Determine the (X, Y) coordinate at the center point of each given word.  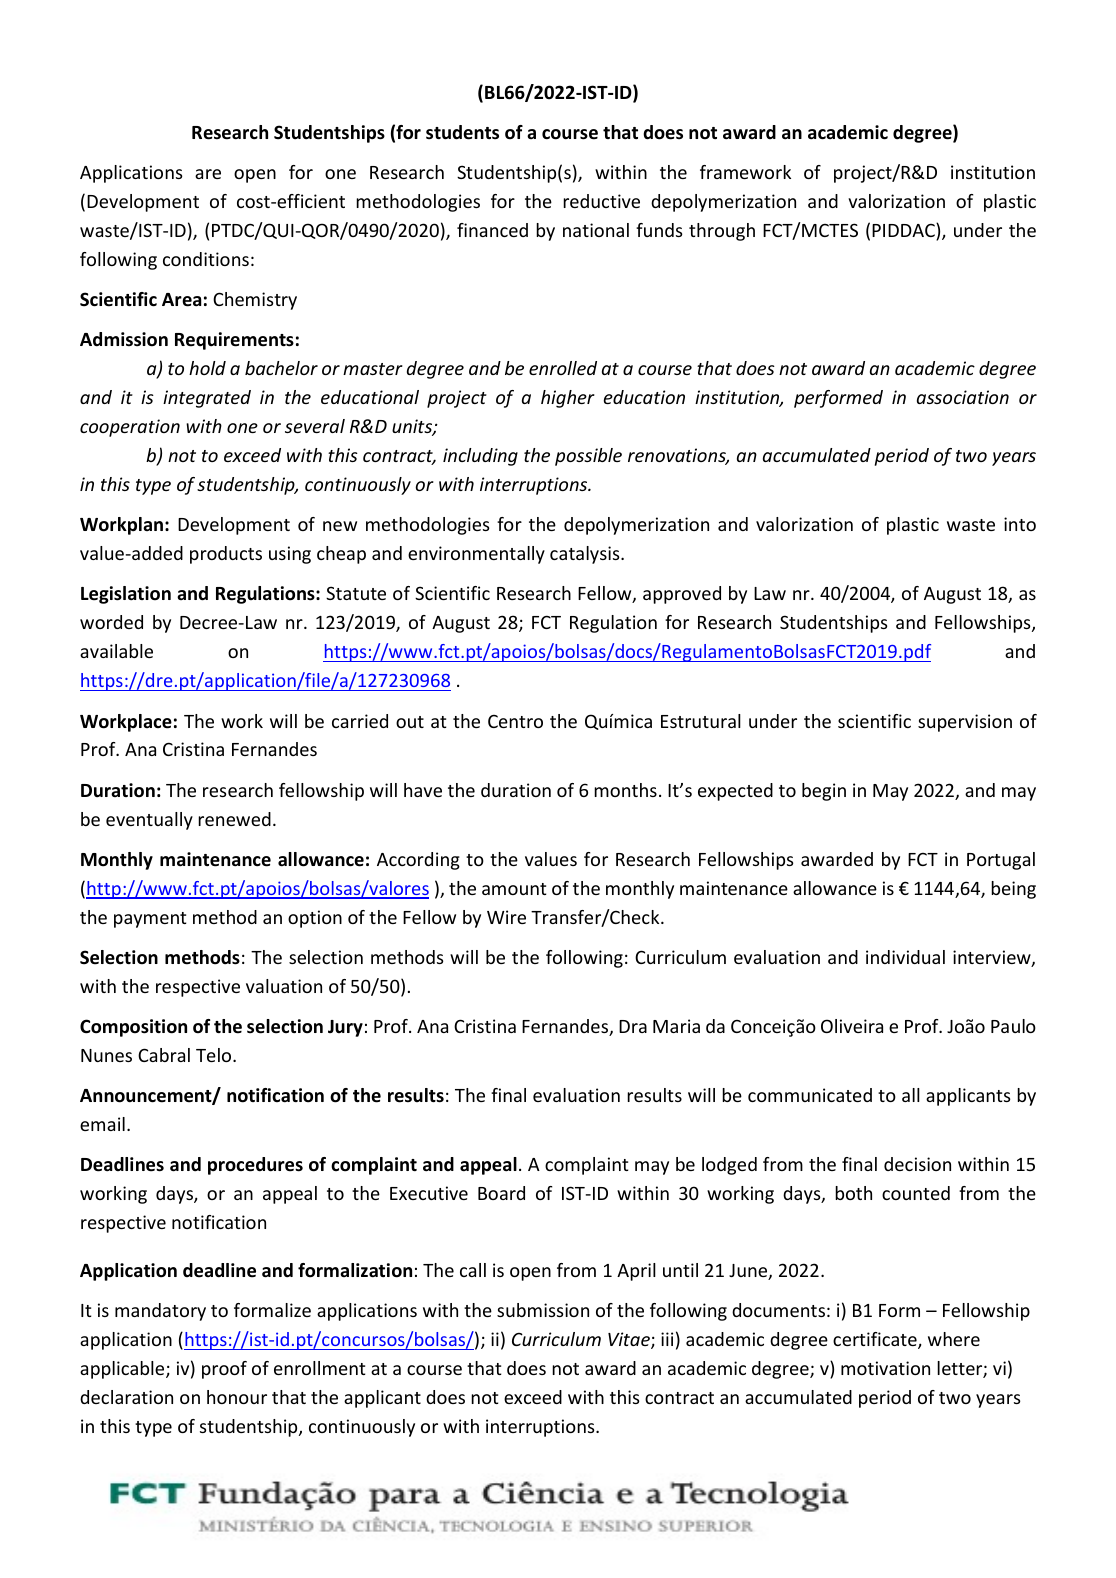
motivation (885, 1368)
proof (224, 1370)
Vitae (630, 1340)
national (596, 230)
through (722, 232)
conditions (206, 259)
